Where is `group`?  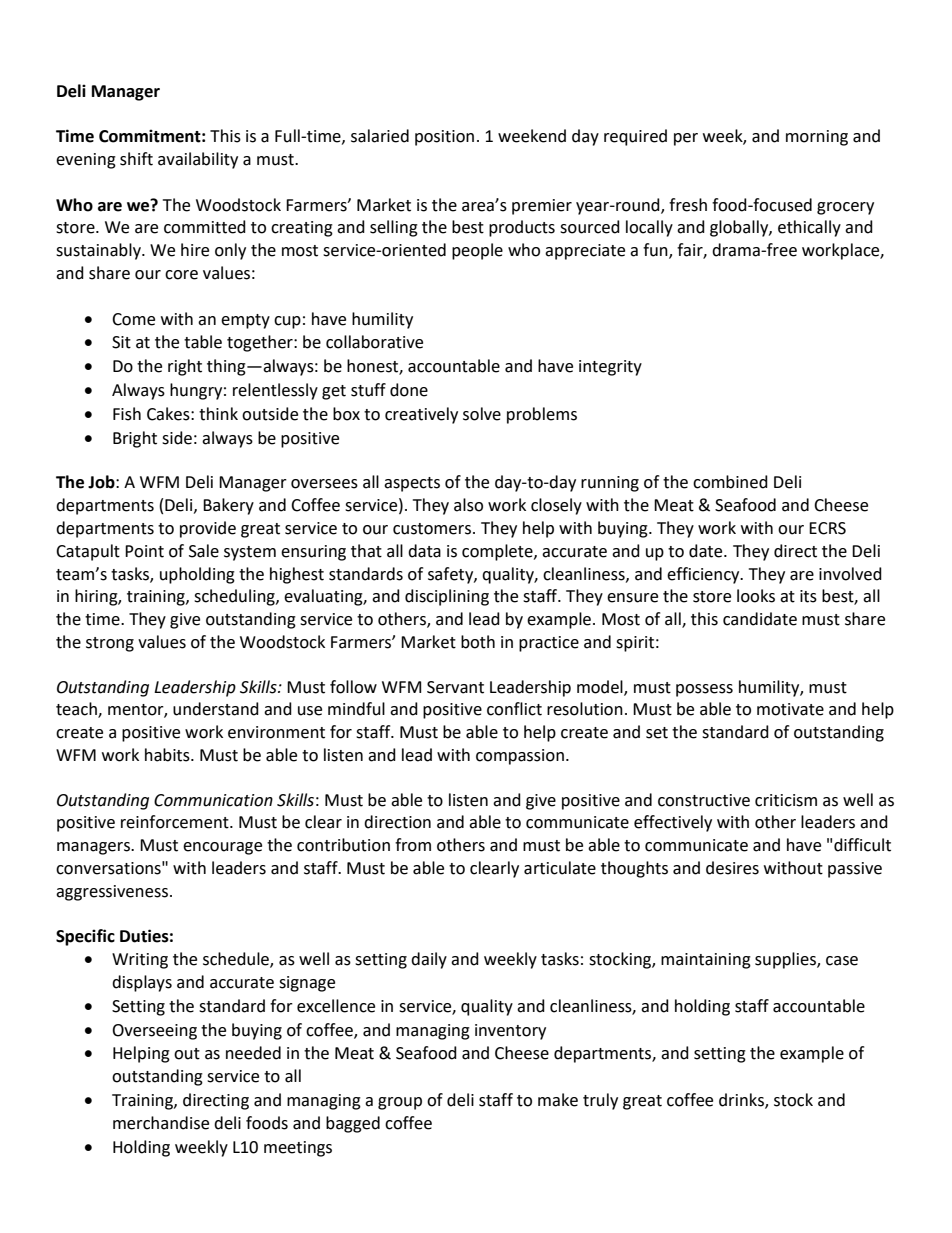
group is located at coordinates (400, 1103).
